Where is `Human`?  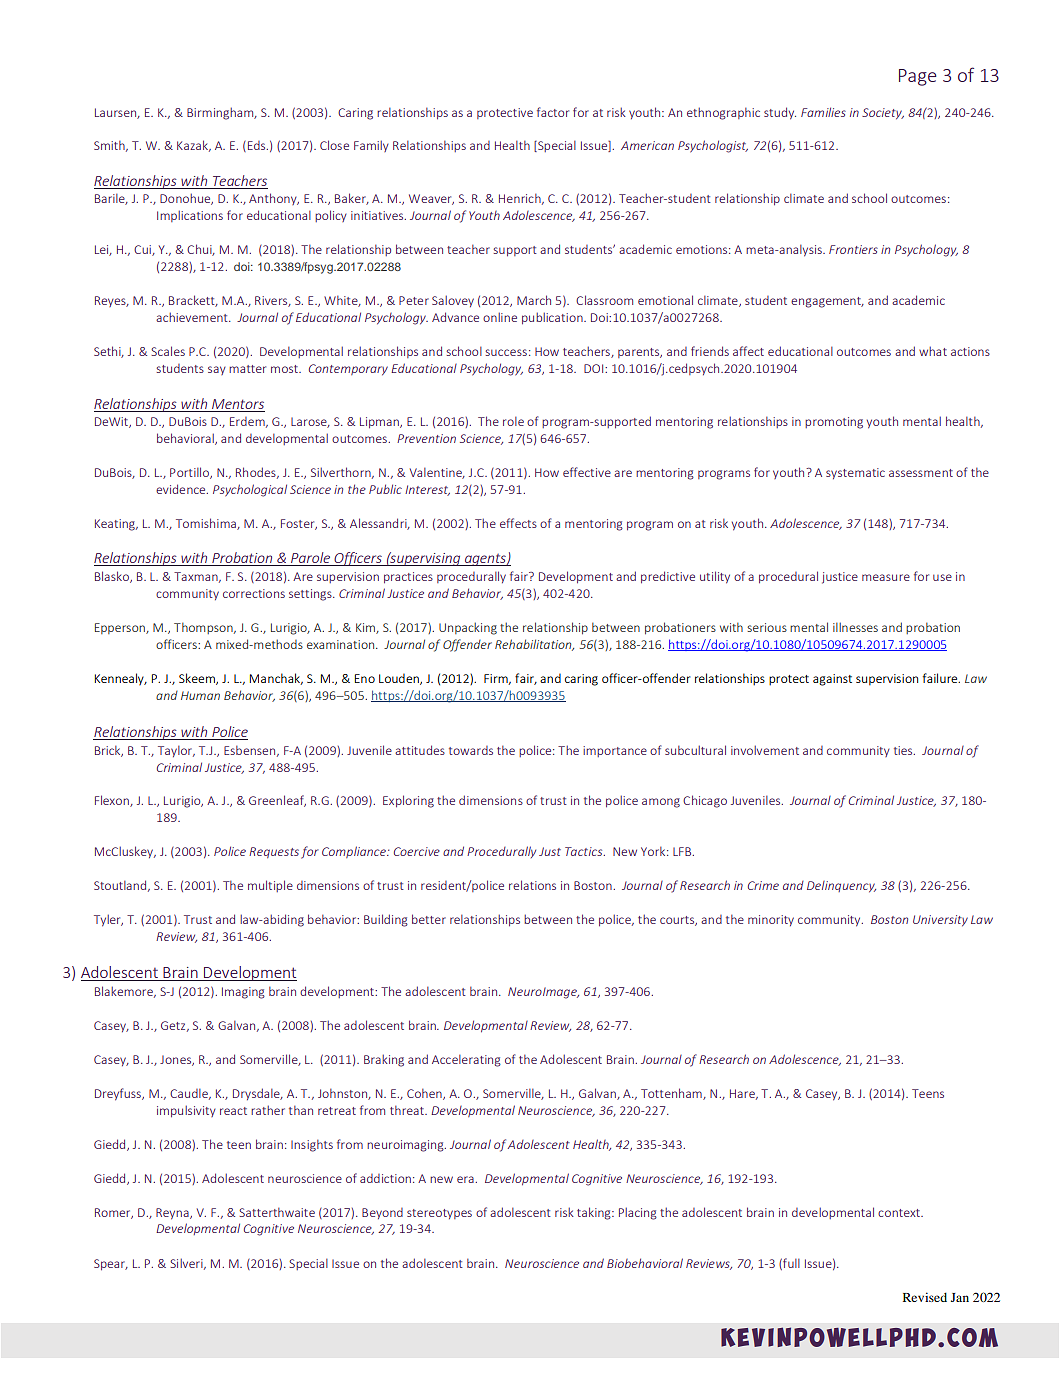
Human is located at coordinates (200, 695).
